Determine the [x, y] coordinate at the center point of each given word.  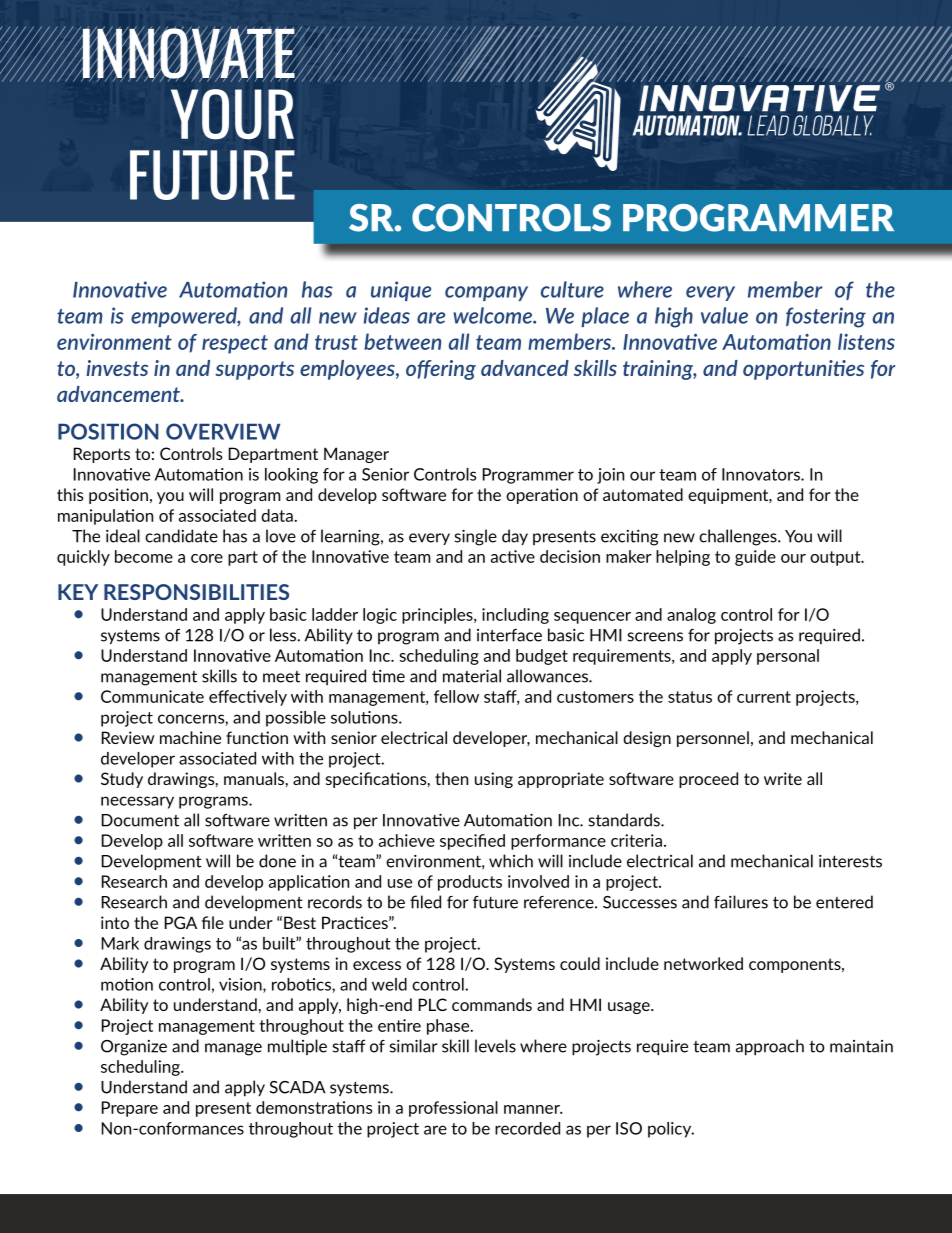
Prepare [130, 1109]
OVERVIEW [223, 431]
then [451, 778]
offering [441, 370]
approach [770, 1047]
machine [190, 737]
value [724, 315]
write [783, 778]
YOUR [232, 114]
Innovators [762, 474]
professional [453, 1109]
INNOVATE [188, 53]
